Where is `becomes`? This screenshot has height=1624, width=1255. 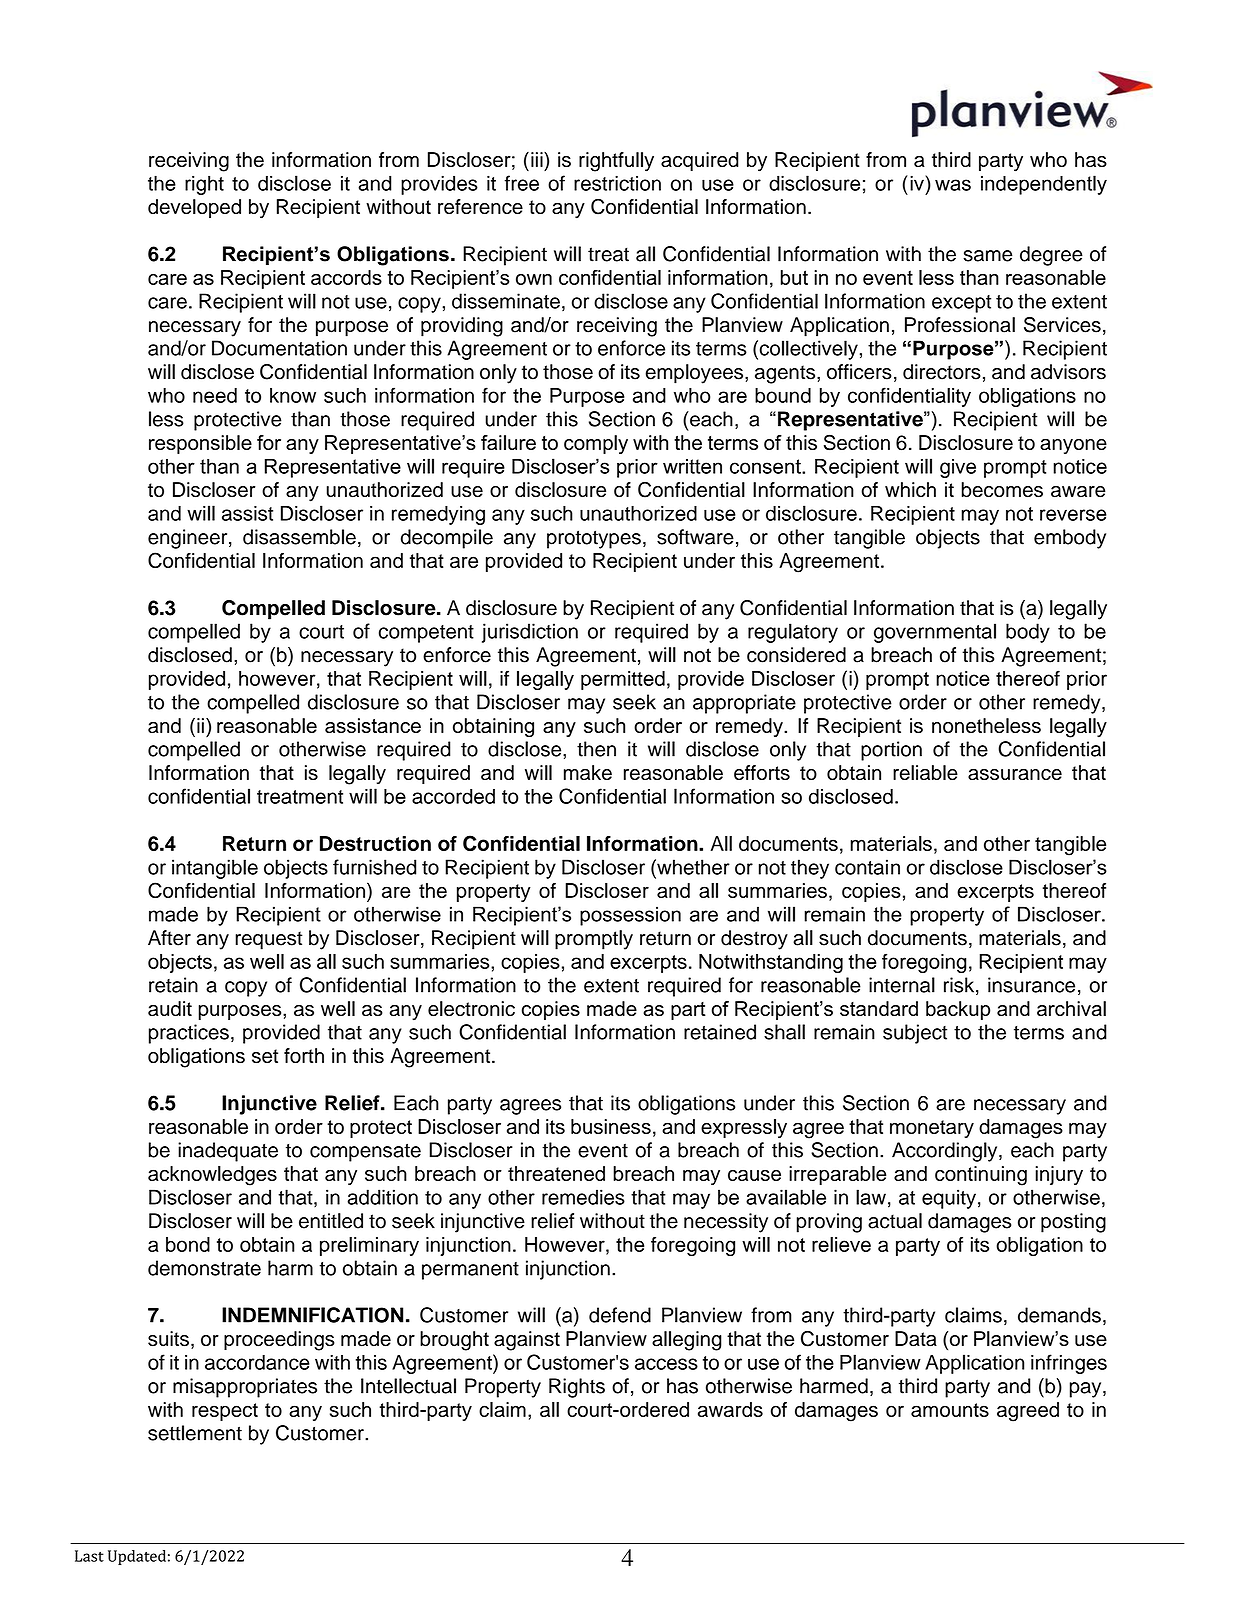
becomes is located at coordinates (1002, 490).
